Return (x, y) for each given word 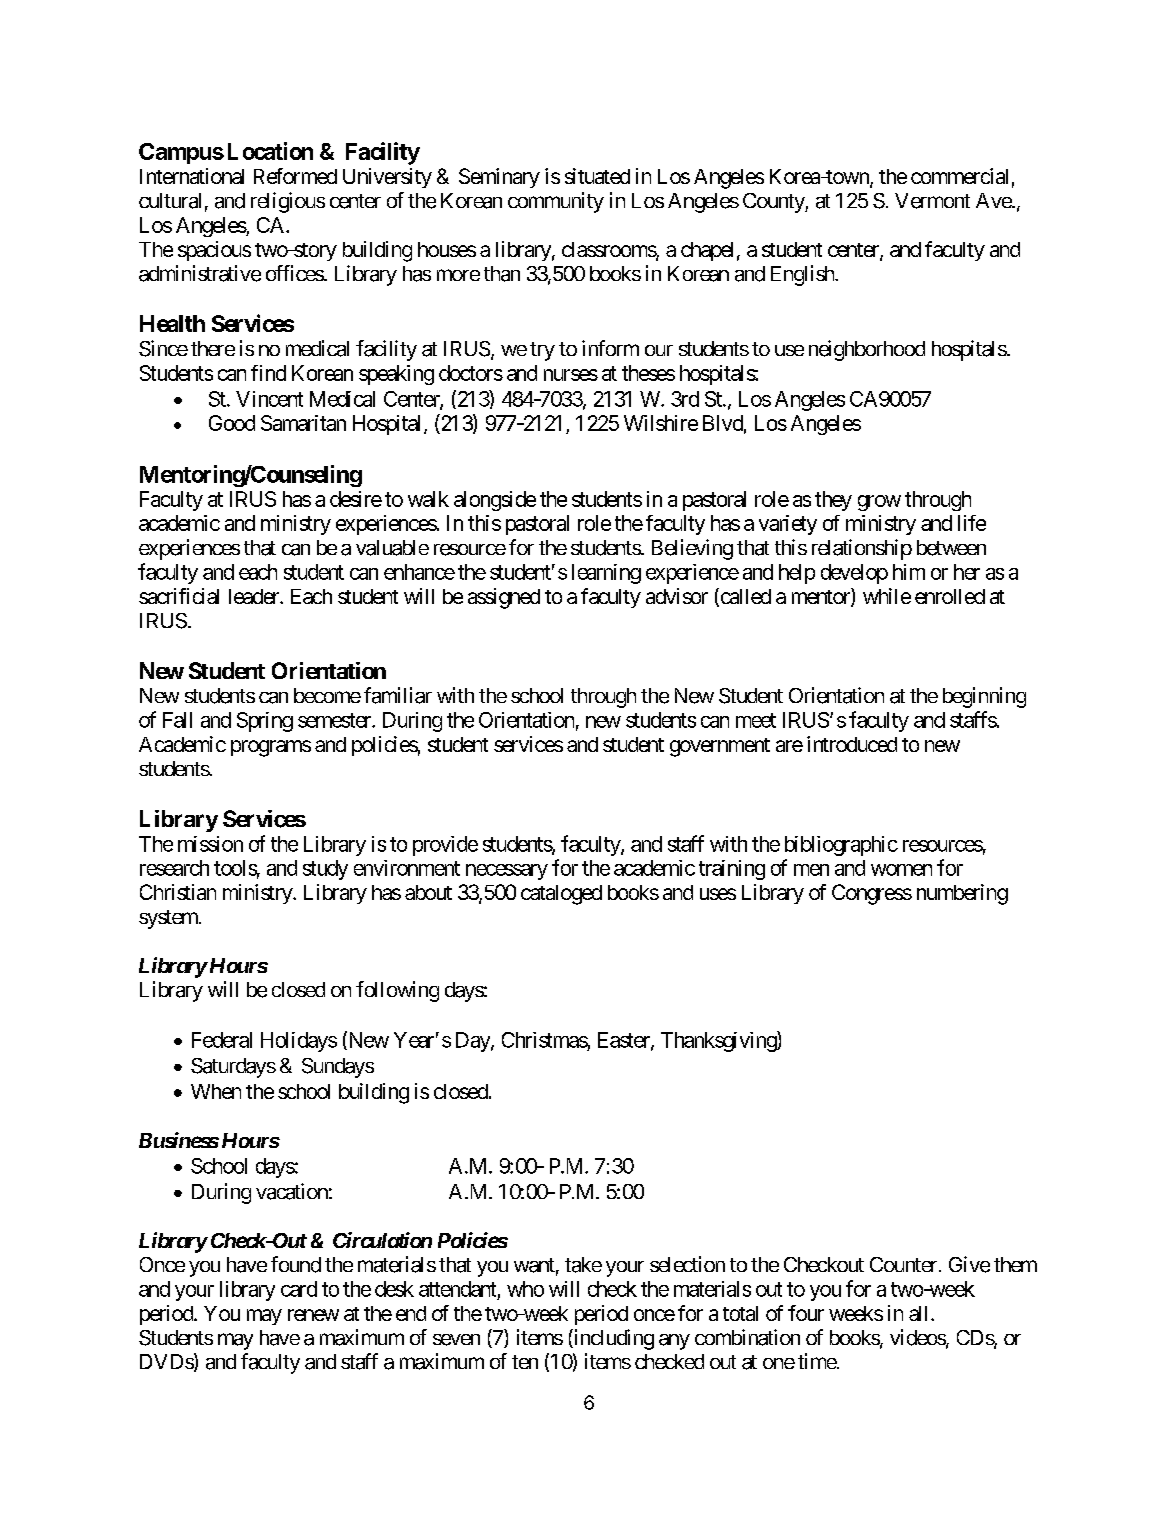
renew (313, 1315)
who (525, 1289)
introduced (852, 744)
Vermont (932, 201)
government (720, 747)
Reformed (295, 176)
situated (597, 176)
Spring (265, 722)
